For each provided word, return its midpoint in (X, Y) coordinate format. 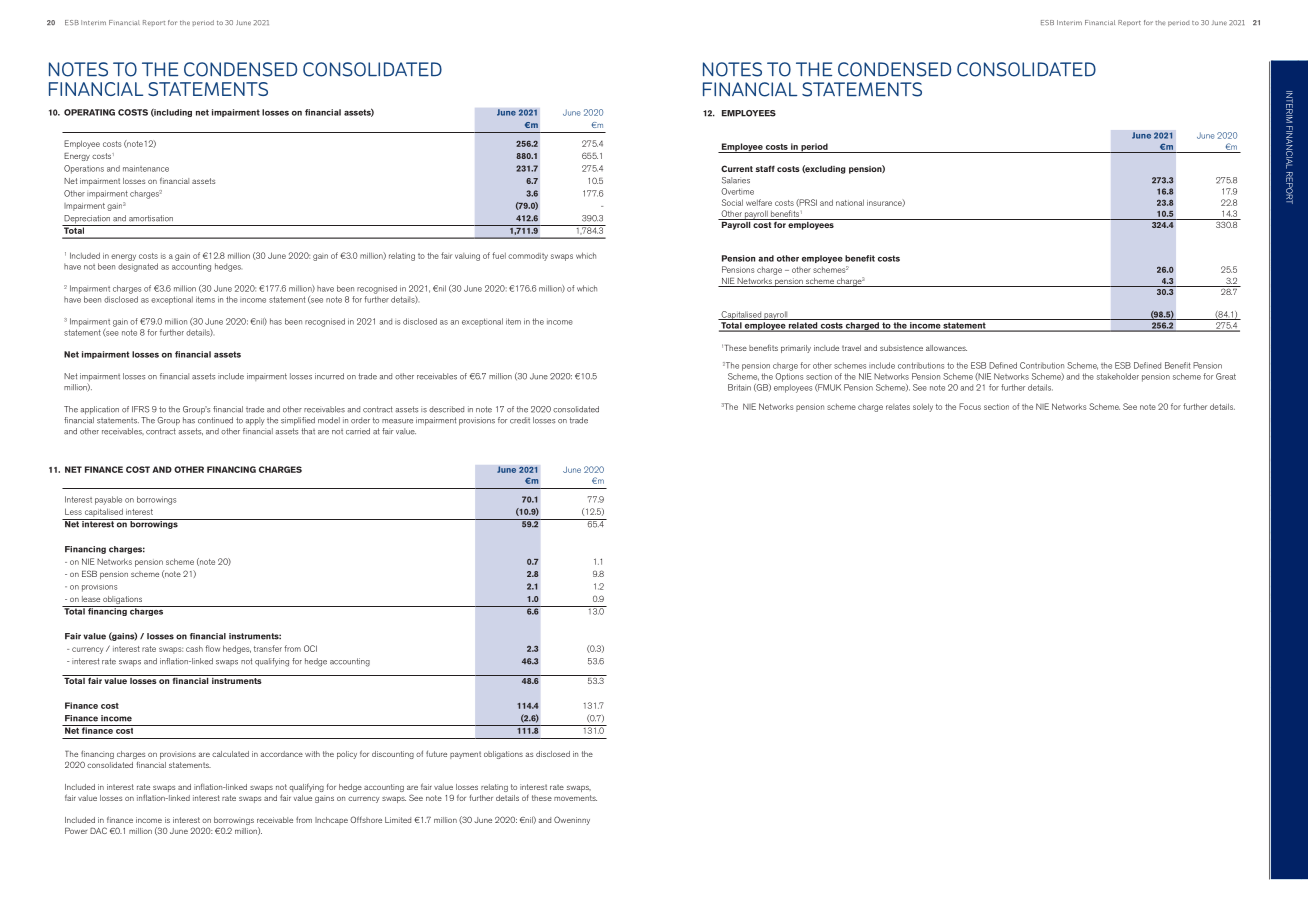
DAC (98, 830)
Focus (970, 406)
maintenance (146, 168)
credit (520, 420)
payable (108, 500)
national (850, 202)
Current (737, 168)
